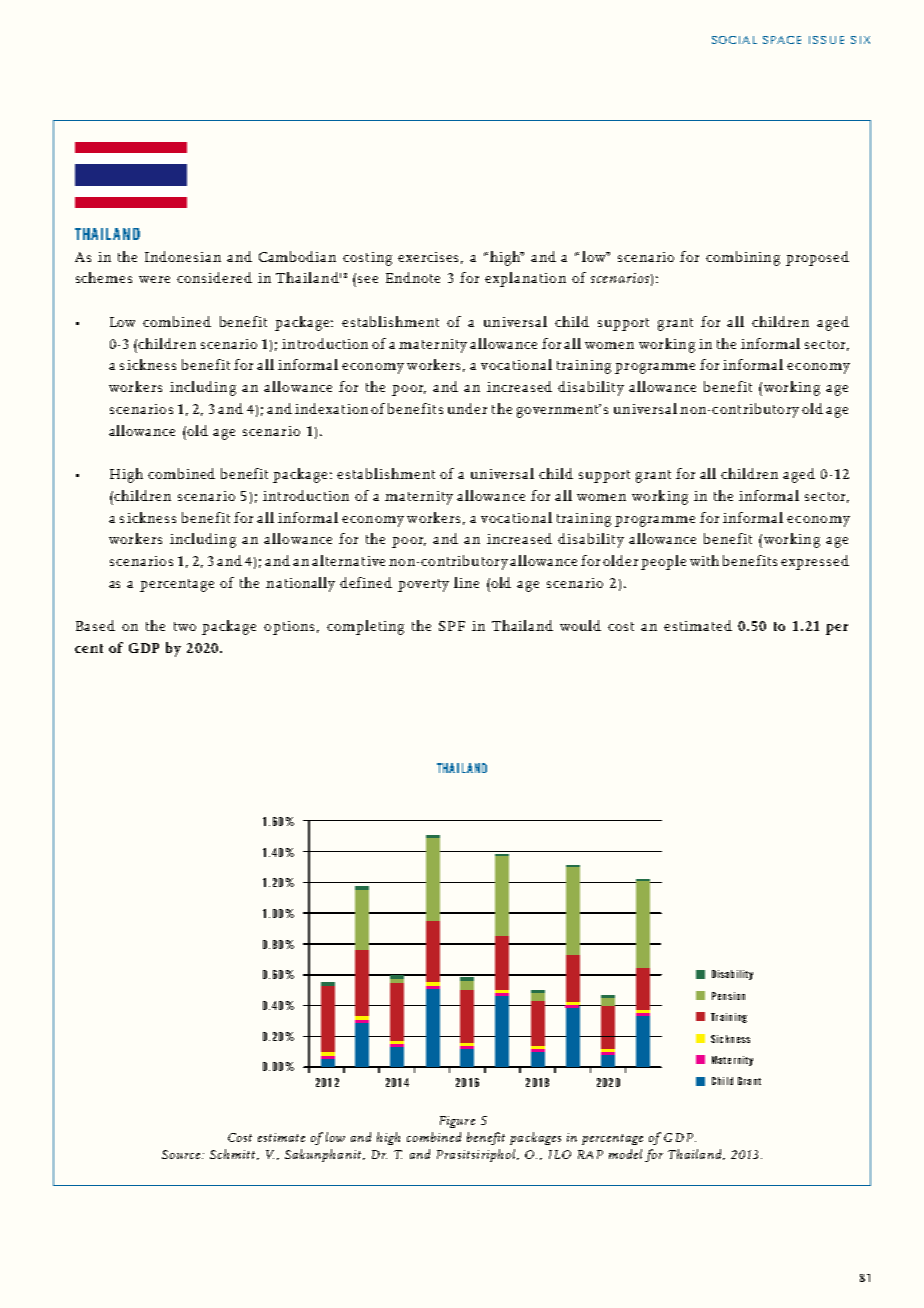 This page has height=1308, width=924. What do you see at coordinates (466, 582) in the page?
I see `line` at bounding box center [466, 582].
